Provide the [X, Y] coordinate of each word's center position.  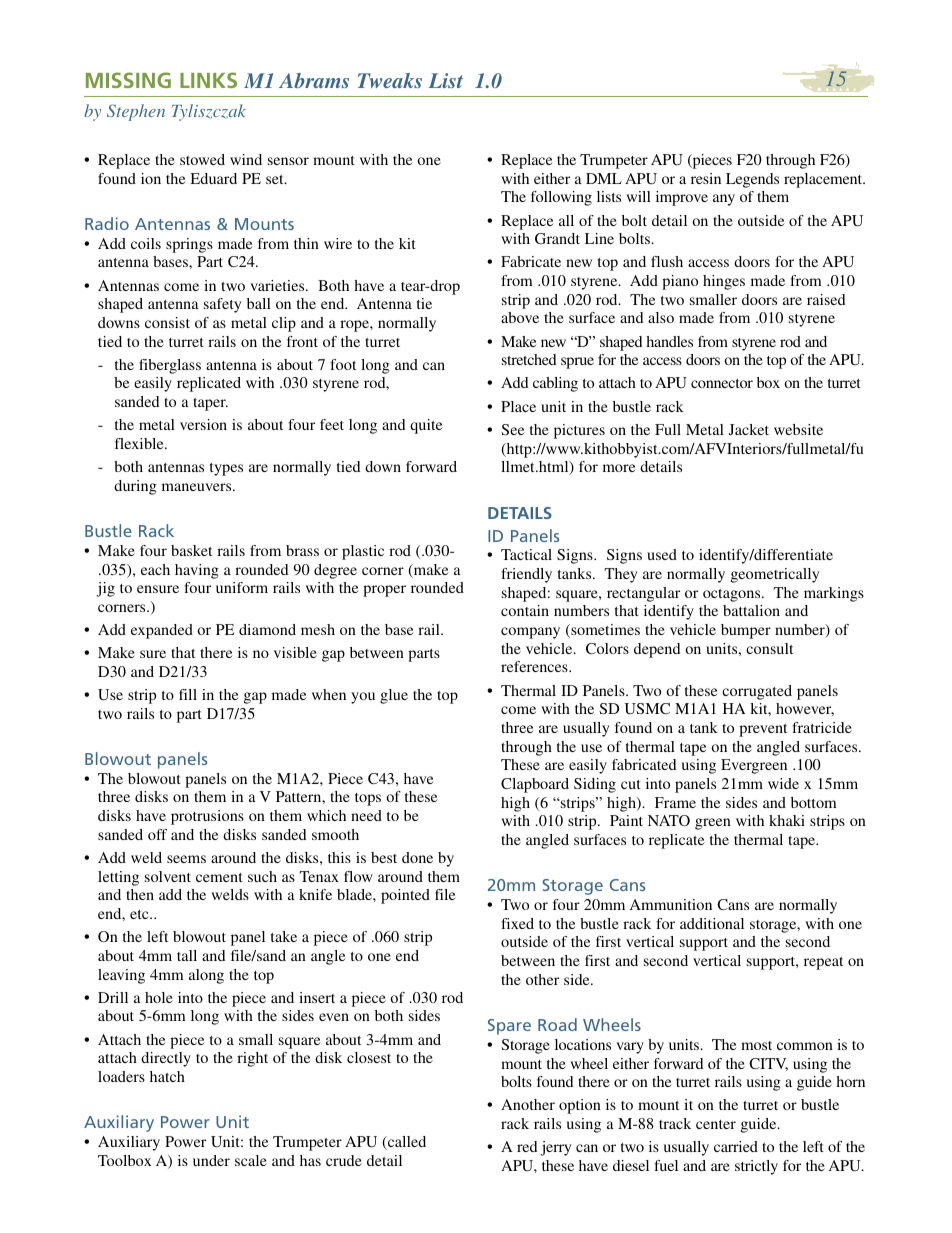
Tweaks [390, 80]
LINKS [208, 80]
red [527, 1146]
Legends [752, 180]
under [211, 1160]
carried [736, 1146]
